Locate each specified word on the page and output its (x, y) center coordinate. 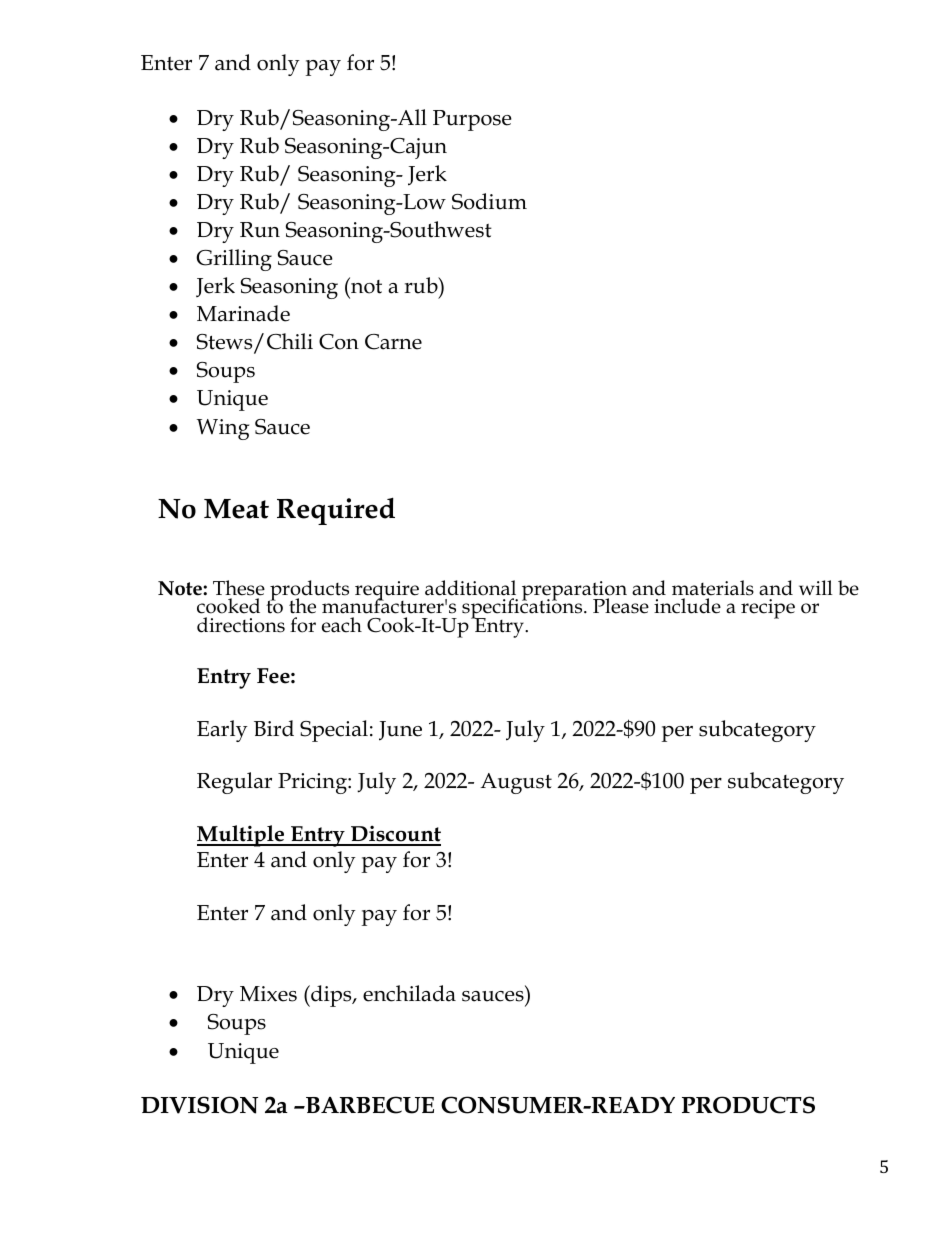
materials (713, 588)
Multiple (242, 836)
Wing (223, 429)
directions (241, 625)
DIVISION (199, 1105)
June (400, 731)
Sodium (489, 201)
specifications (523, 609)
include (687, 606)
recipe (768, 609)
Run (260, 230)
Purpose (472, 120)
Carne (393, 342)
